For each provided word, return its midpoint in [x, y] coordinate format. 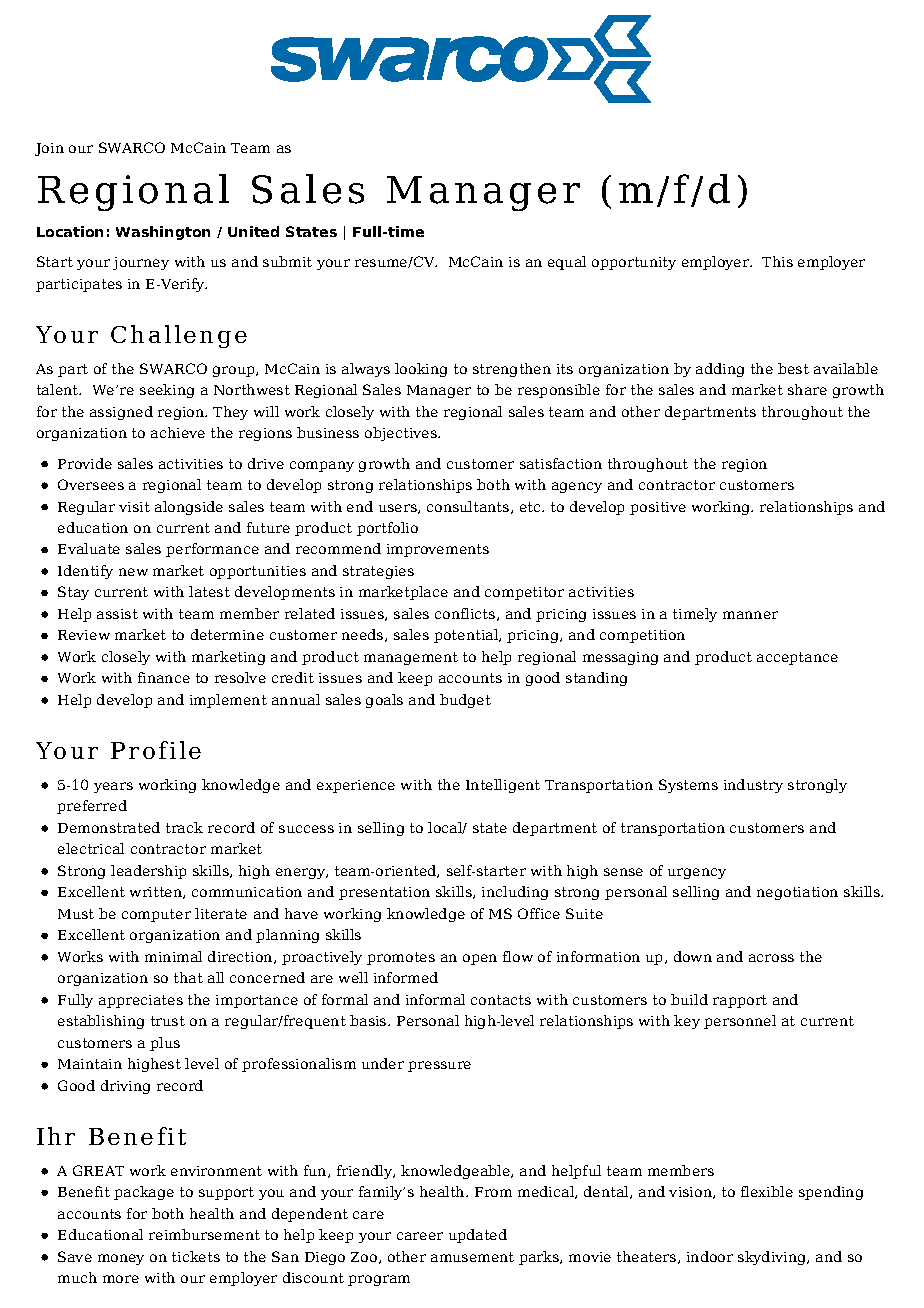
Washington [163, 233]
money [121, 1259]
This [777, 261]
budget [465, 701]
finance [164, 677]
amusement [472, 1257]
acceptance [797, 658]
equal [567, 263]
